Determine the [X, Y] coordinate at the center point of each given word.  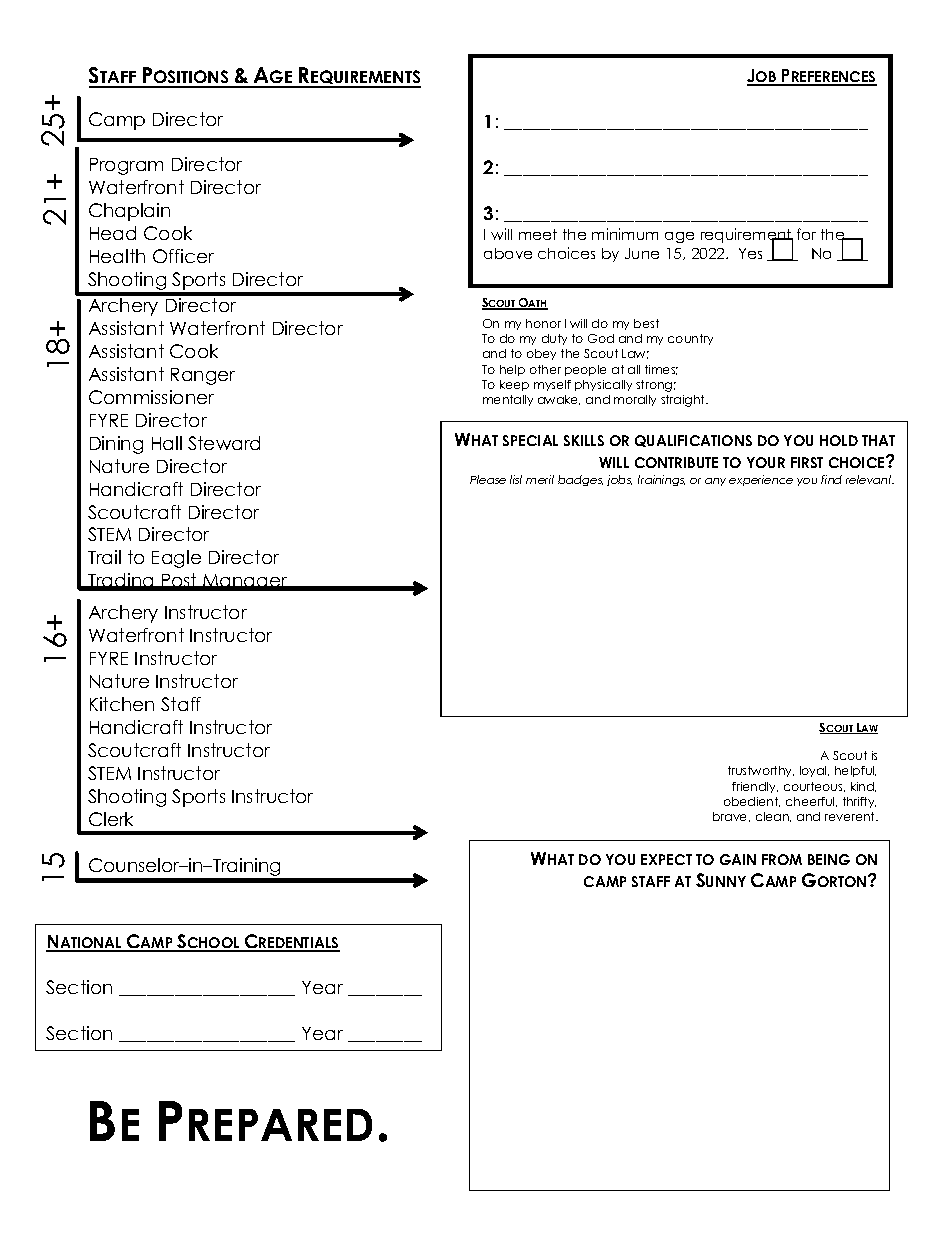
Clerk [111, 819]
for [806, 234]
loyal [814, 771]
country [690, 339]
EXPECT [666, 859]
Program [126, 166]
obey [541, 354]
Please [488, 479]
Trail [104, 557]
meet [538, 234]
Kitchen [122, 704]
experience [761, 480]
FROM [782, 859]
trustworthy [761, 771]
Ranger [203, 376]
